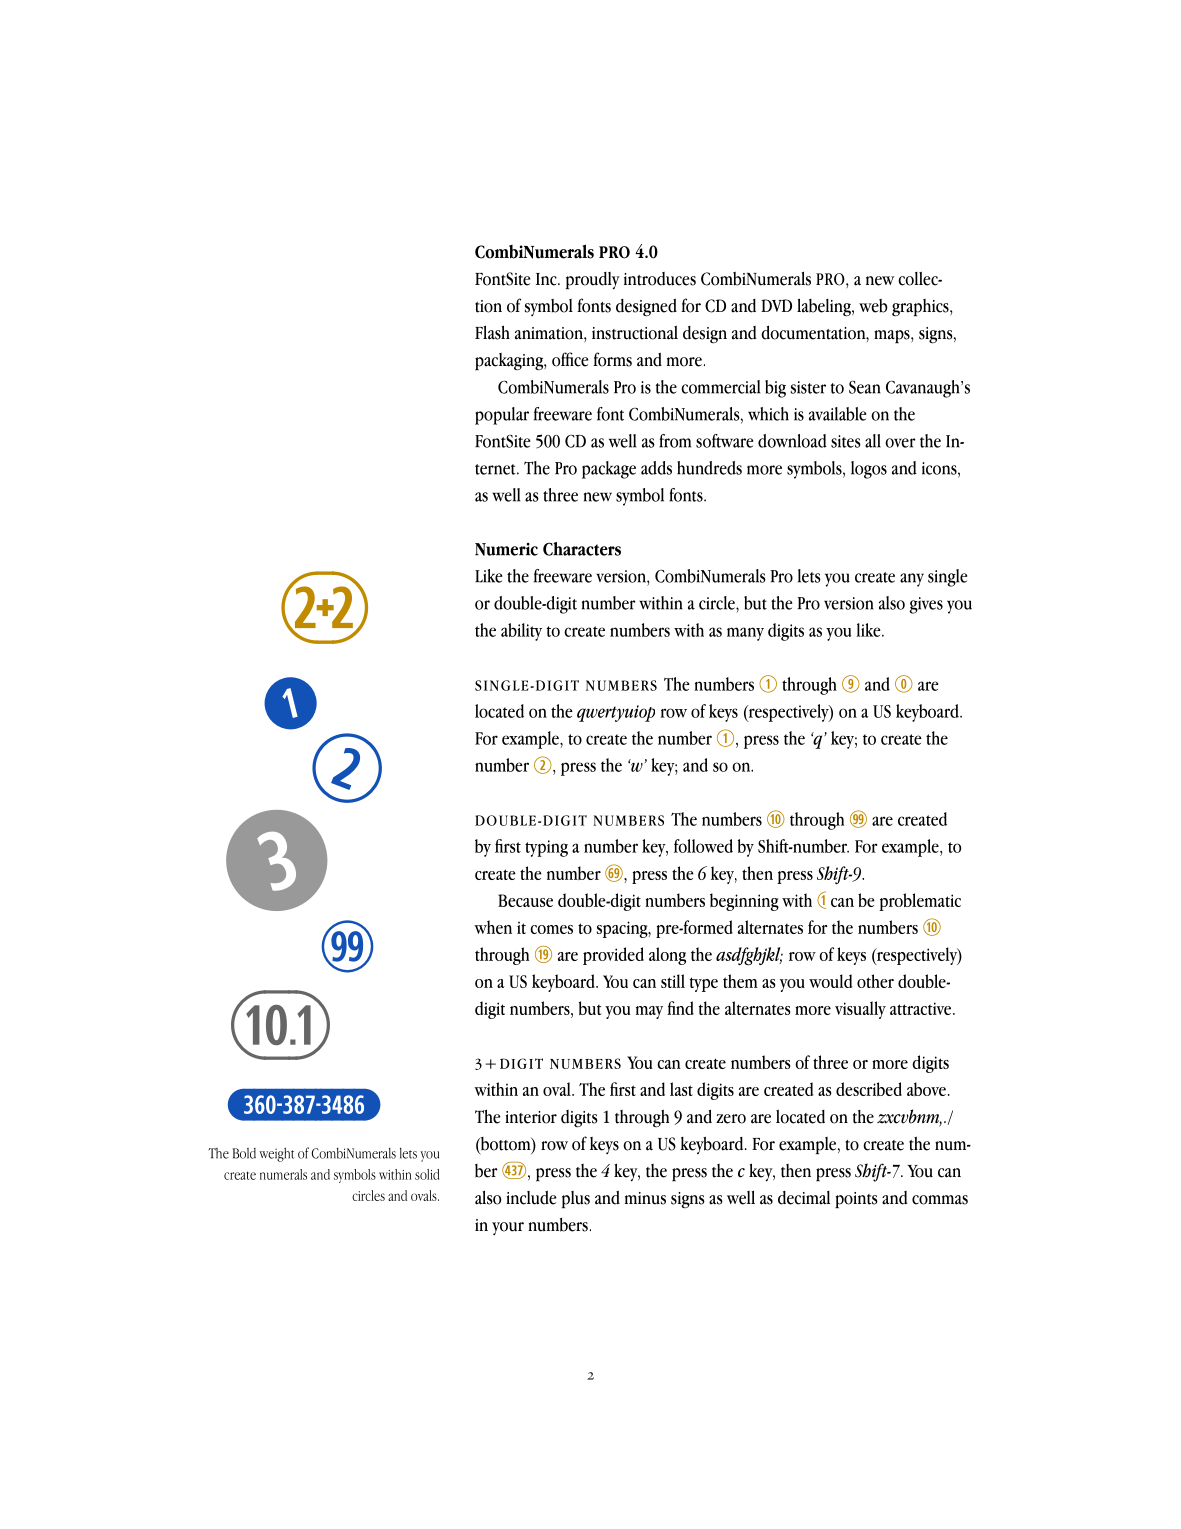  Describe the element at coordinates (582, 549) in the page. I see `Characters` at that location.
